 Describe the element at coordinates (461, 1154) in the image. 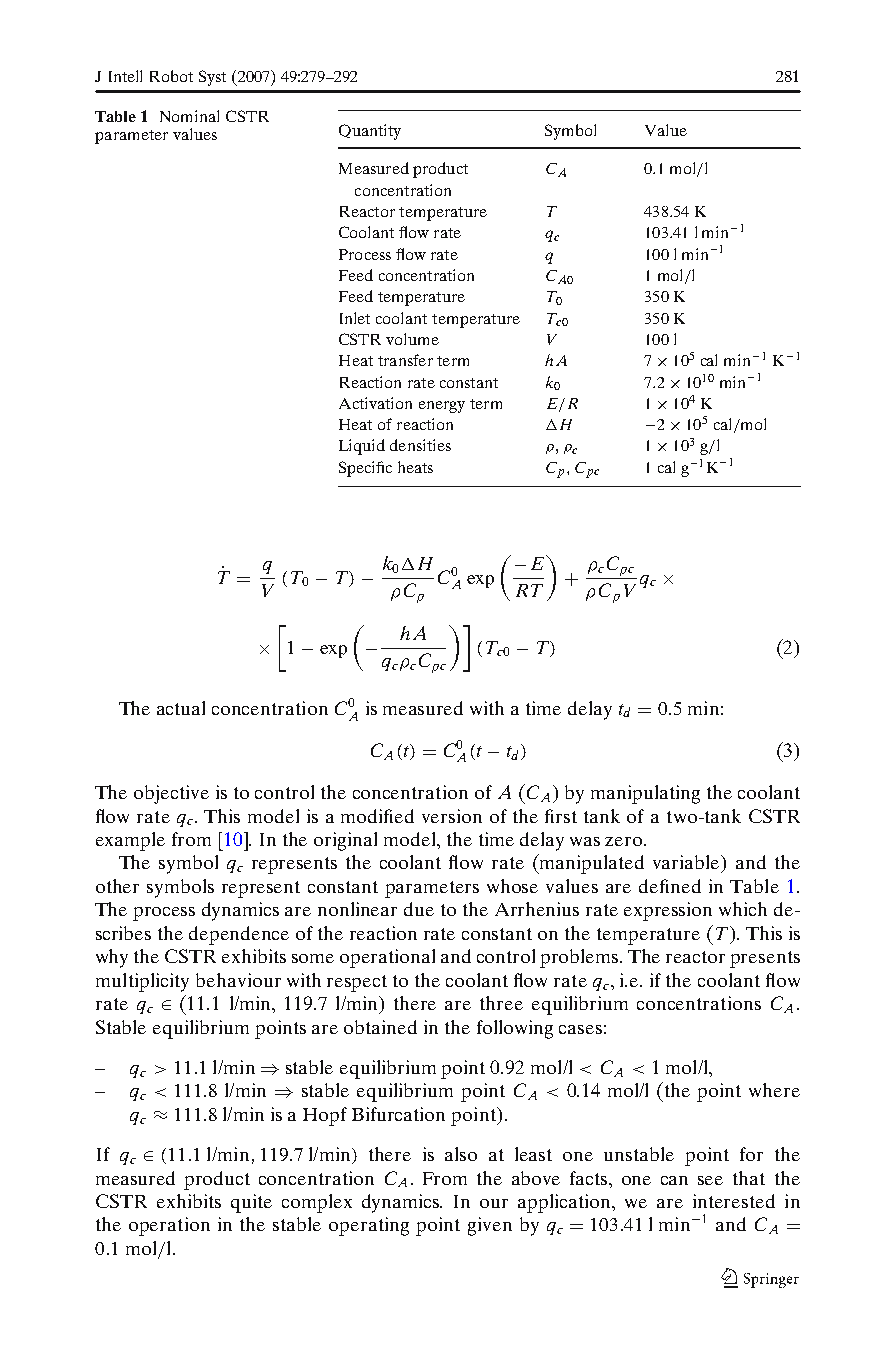

I see `also` at that location.
